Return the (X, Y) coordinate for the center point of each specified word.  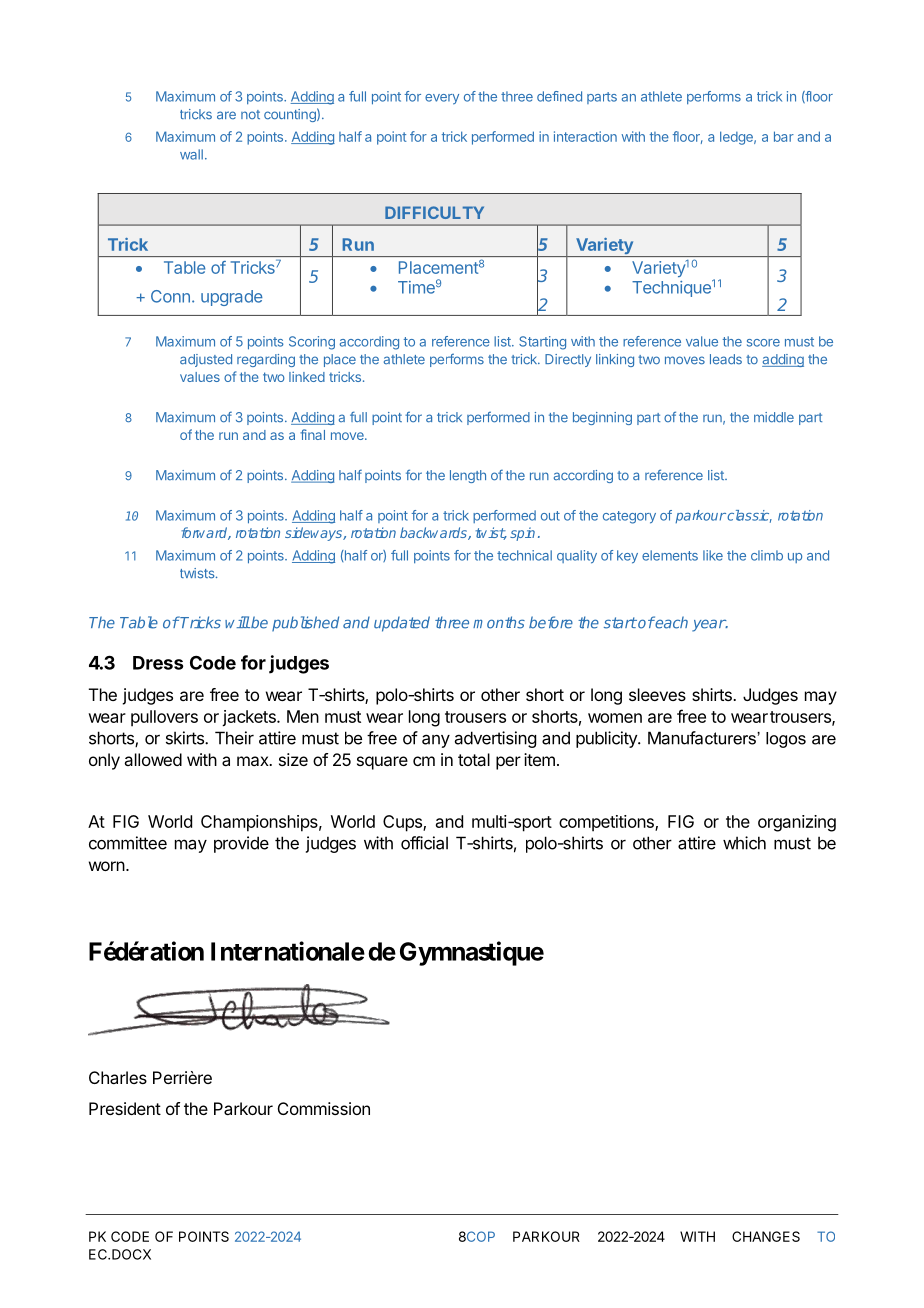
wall (191, 154)
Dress (158, 663)
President (125, 1108)
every (442, 99)
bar (784, 136)
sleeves (657, 694)
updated (402, 624)
